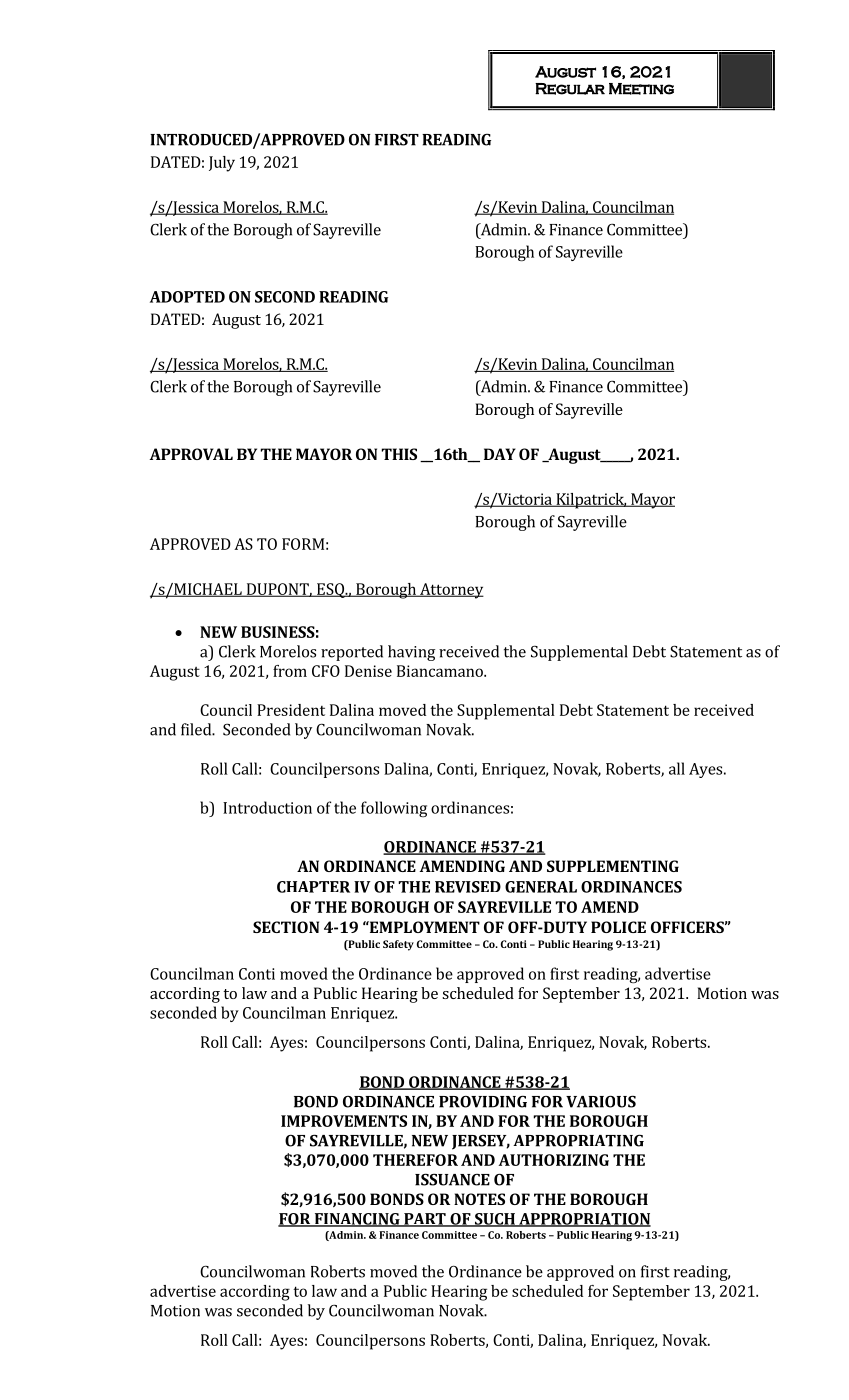 This screenshot has height=1400, width=849. What do you see at coordinates (222, 164) in the screenshot?
I see `July` at bounding box center [222, 164].
